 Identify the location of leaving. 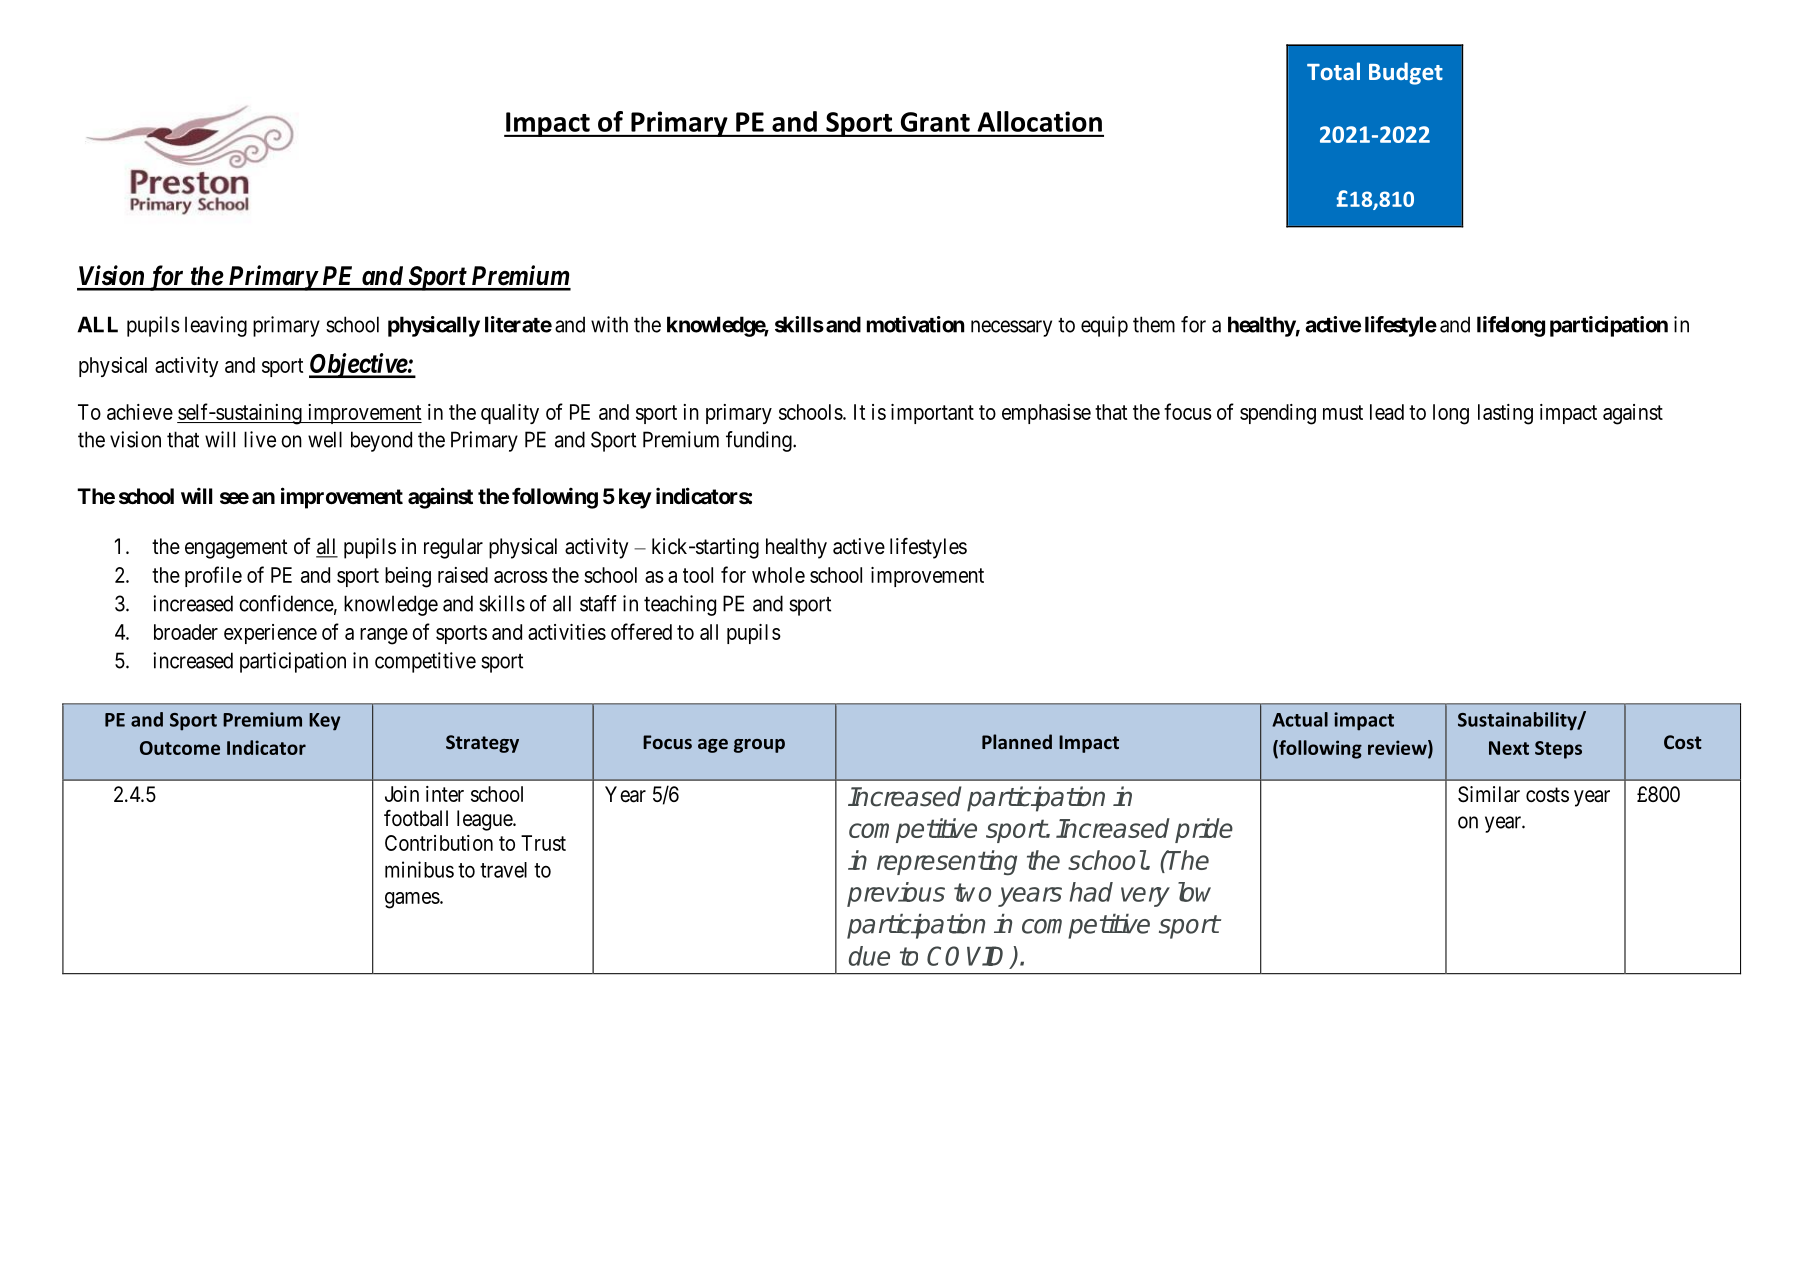
(216, 326).
